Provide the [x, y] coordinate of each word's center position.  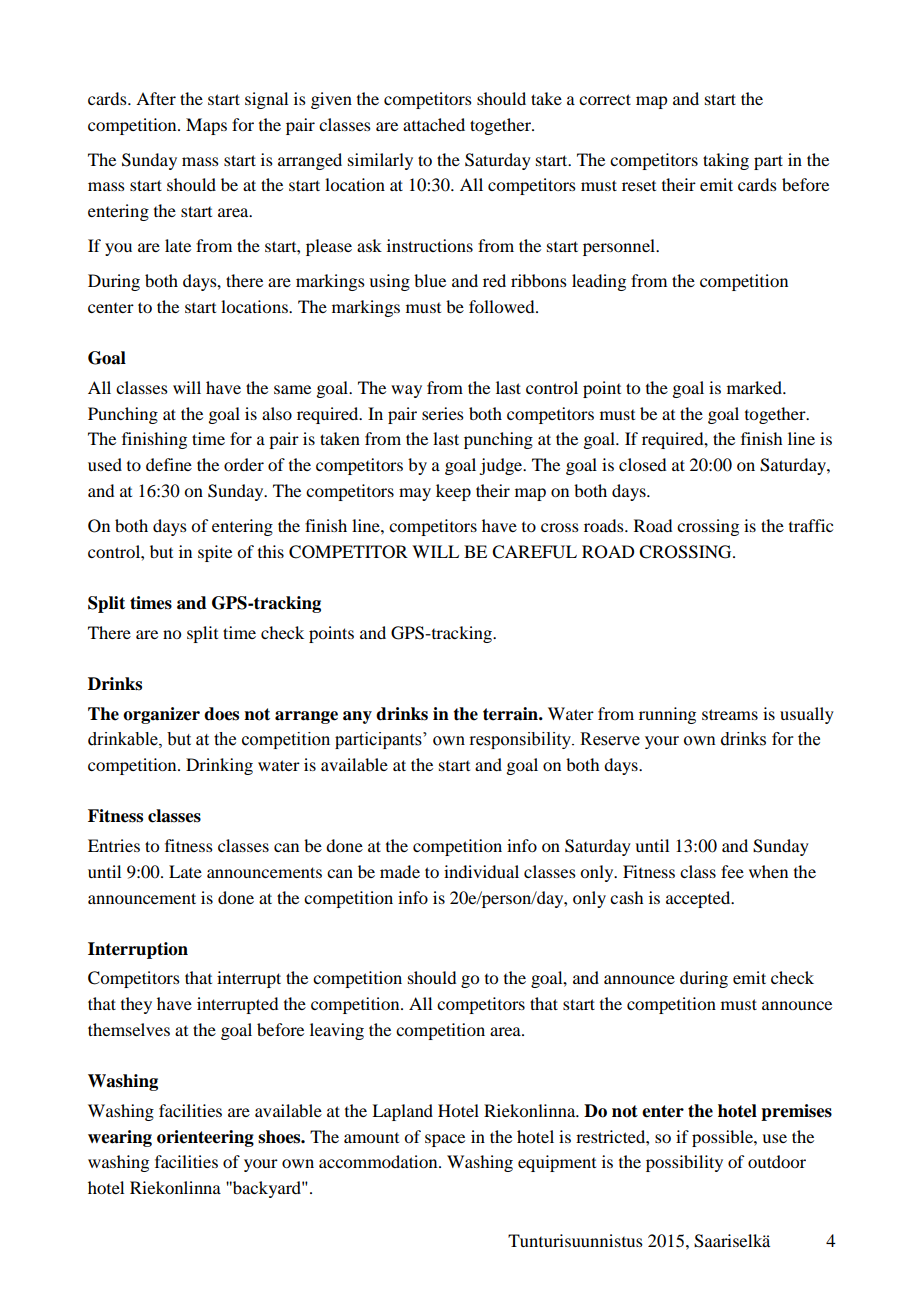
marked [755, 387]
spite [215, 553]
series [443, 413]
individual [481, 871]
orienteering [205, 1138]
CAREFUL [534, 552]
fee [732, 871]
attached [434, 124]
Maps [206, 126]
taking [726, 161]
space [445, 1140]
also [277, 413]
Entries [114, 845]
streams [730, 714]
